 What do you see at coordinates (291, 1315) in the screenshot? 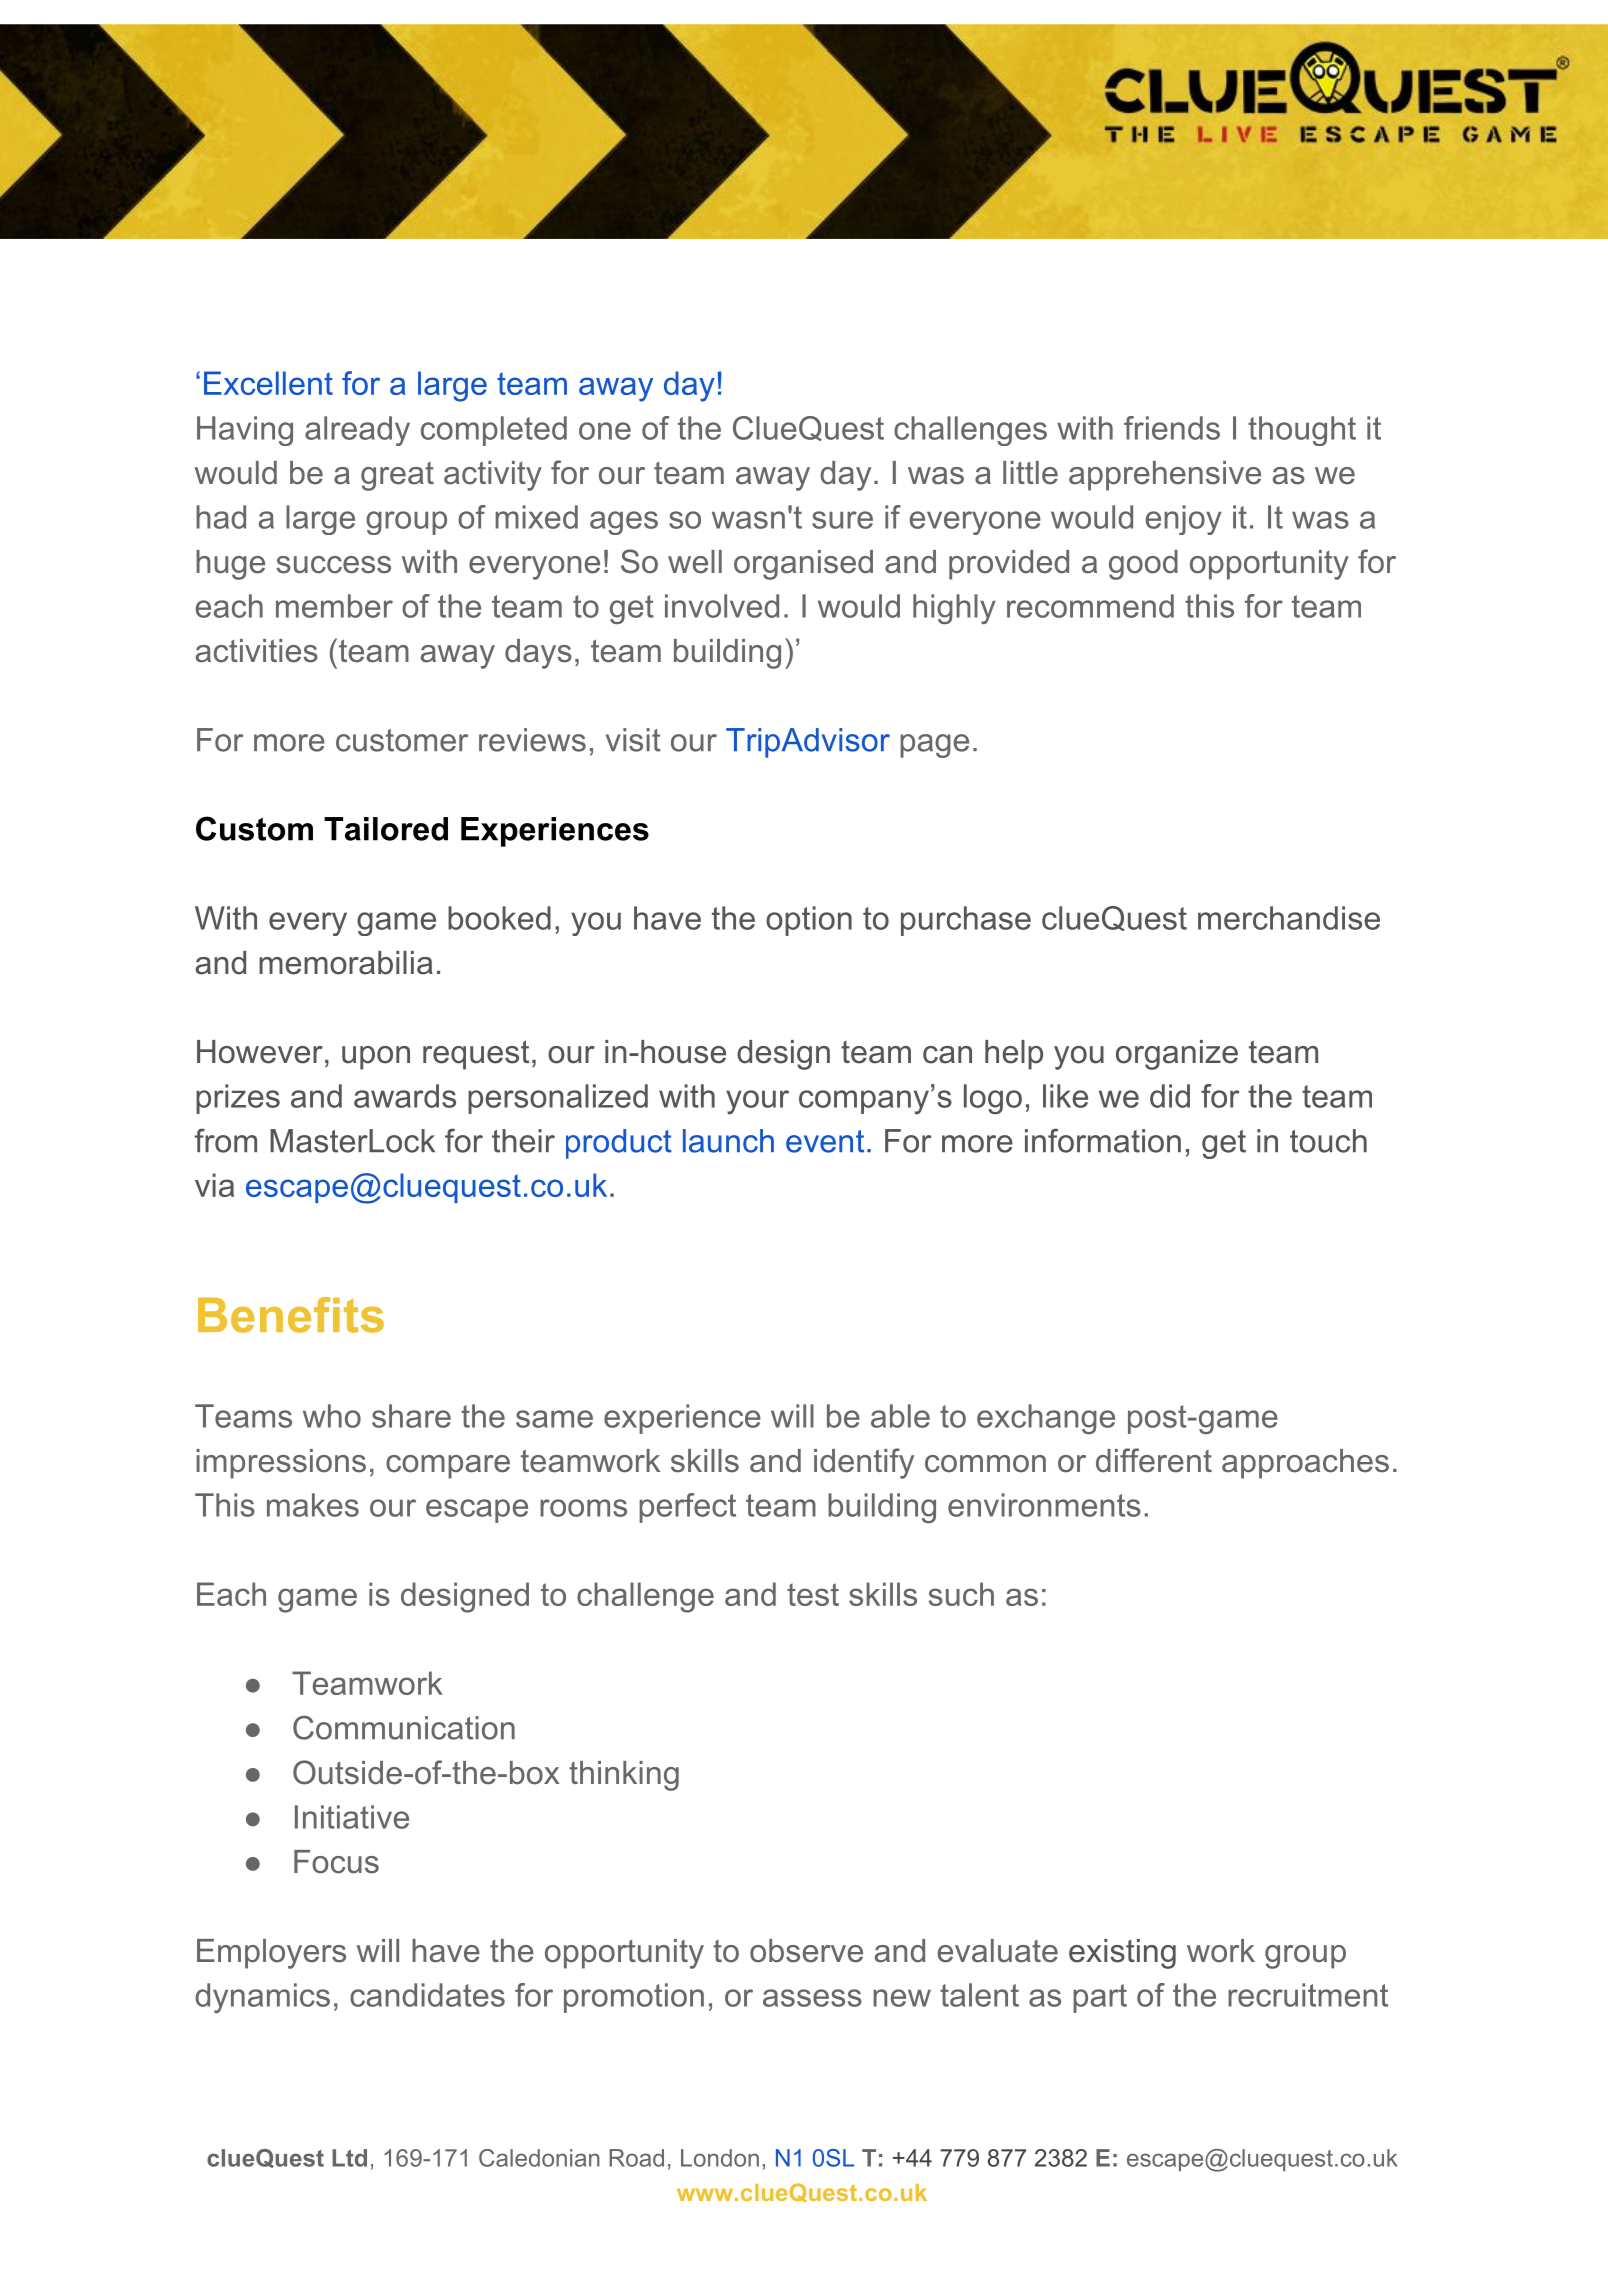
I see `Benefits` at bounding box center [291, 1315].
